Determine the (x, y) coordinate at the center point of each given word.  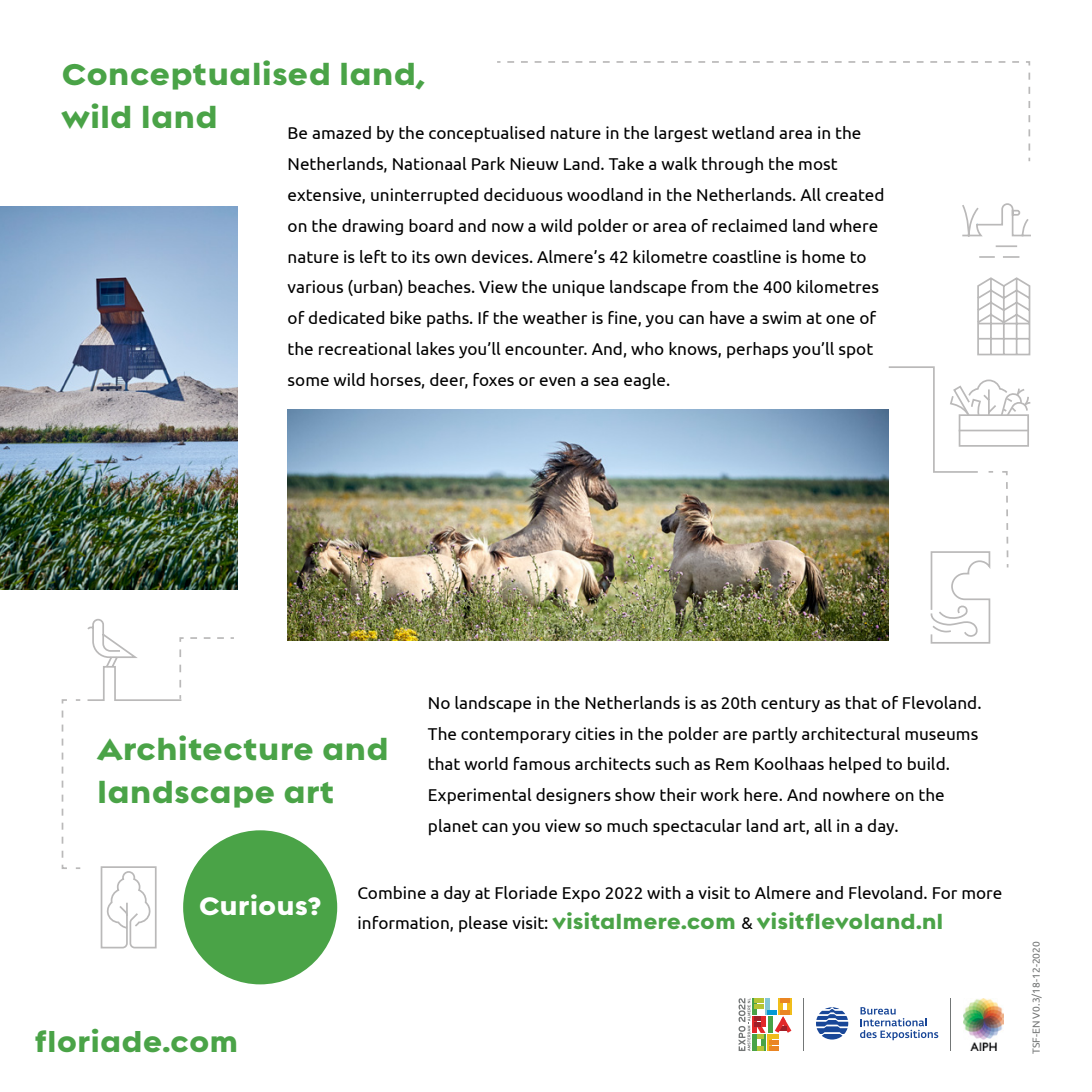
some (308, 381)
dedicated (346, 317)
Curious (254, 904)
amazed (341, 132)
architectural (851, 733)
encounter (546, 349)
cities (595, 733)
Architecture (205, 748)
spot (856, 351)
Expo (581, 895)
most (818, 164)
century (790, 704)
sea (606, 381)
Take (626, 163)
